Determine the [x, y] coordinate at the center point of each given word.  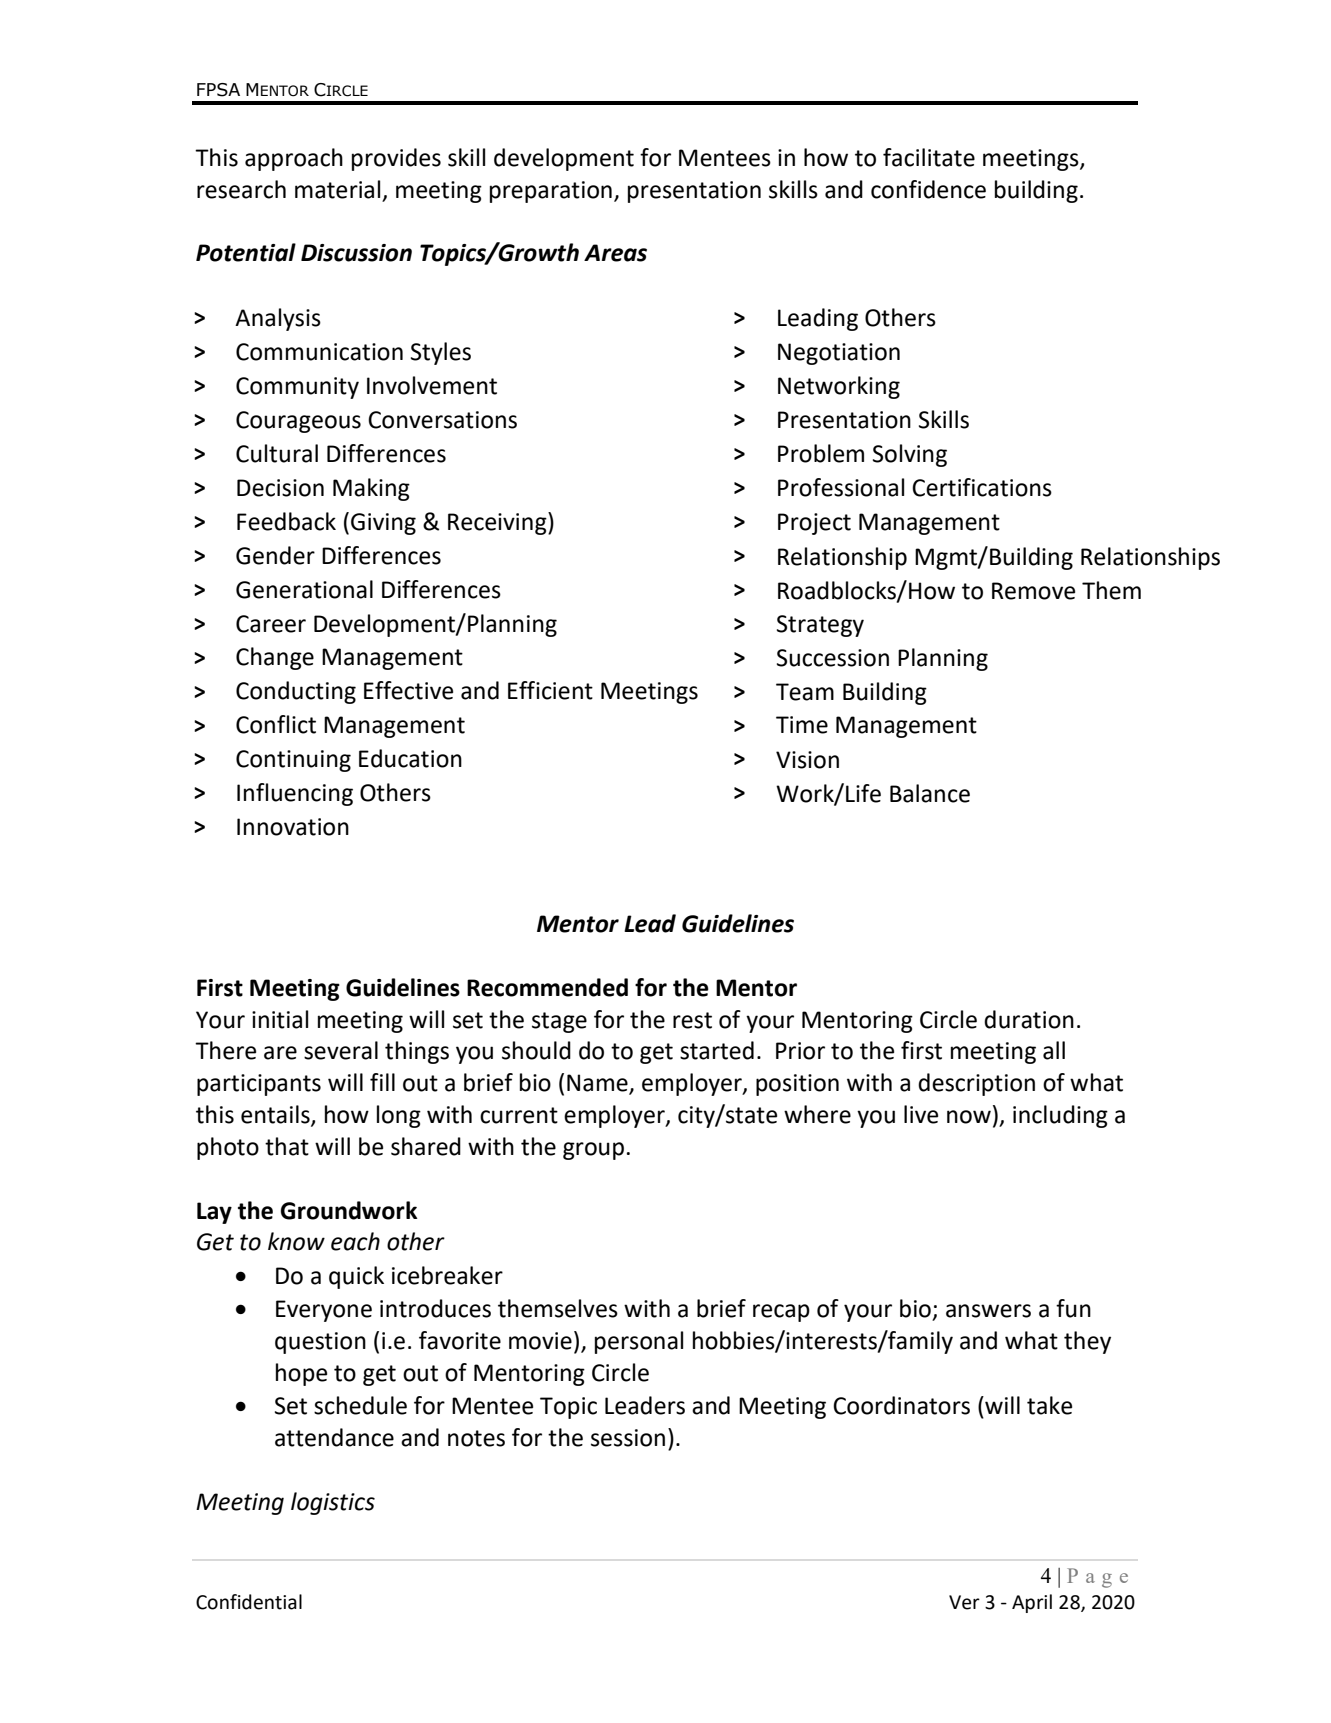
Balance [930, 793]
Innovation [293, 827]
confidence [928, 189]
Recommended [547, 987]
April [1032, 1603]
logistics [333, 1503]
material [337, 189]
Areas [615, 253]
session [628, 1438]
